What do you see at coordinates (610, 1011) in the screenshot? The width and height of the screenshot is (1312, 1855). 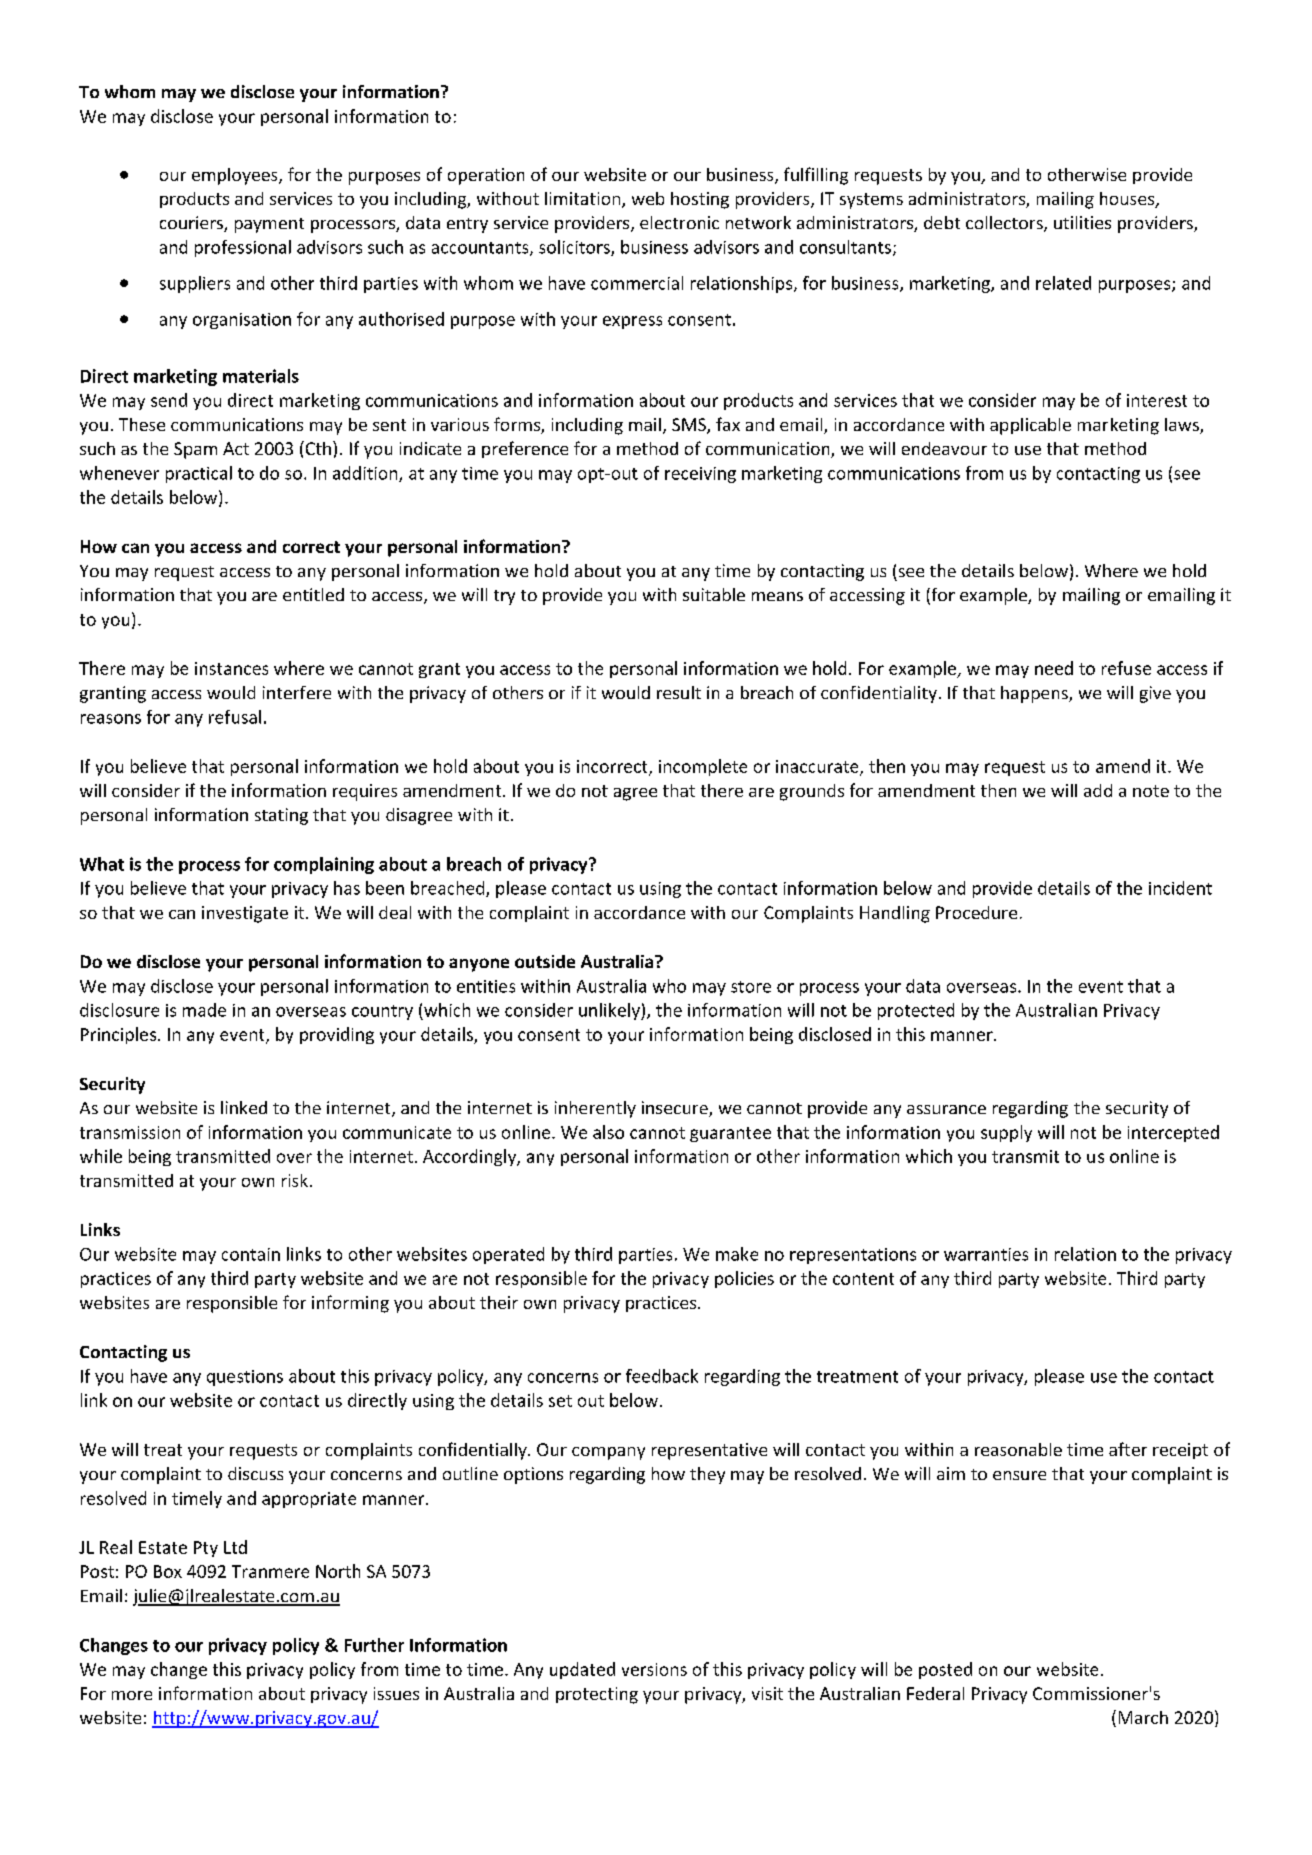 I see `unlikely` at bounding box center [610, 1011].
